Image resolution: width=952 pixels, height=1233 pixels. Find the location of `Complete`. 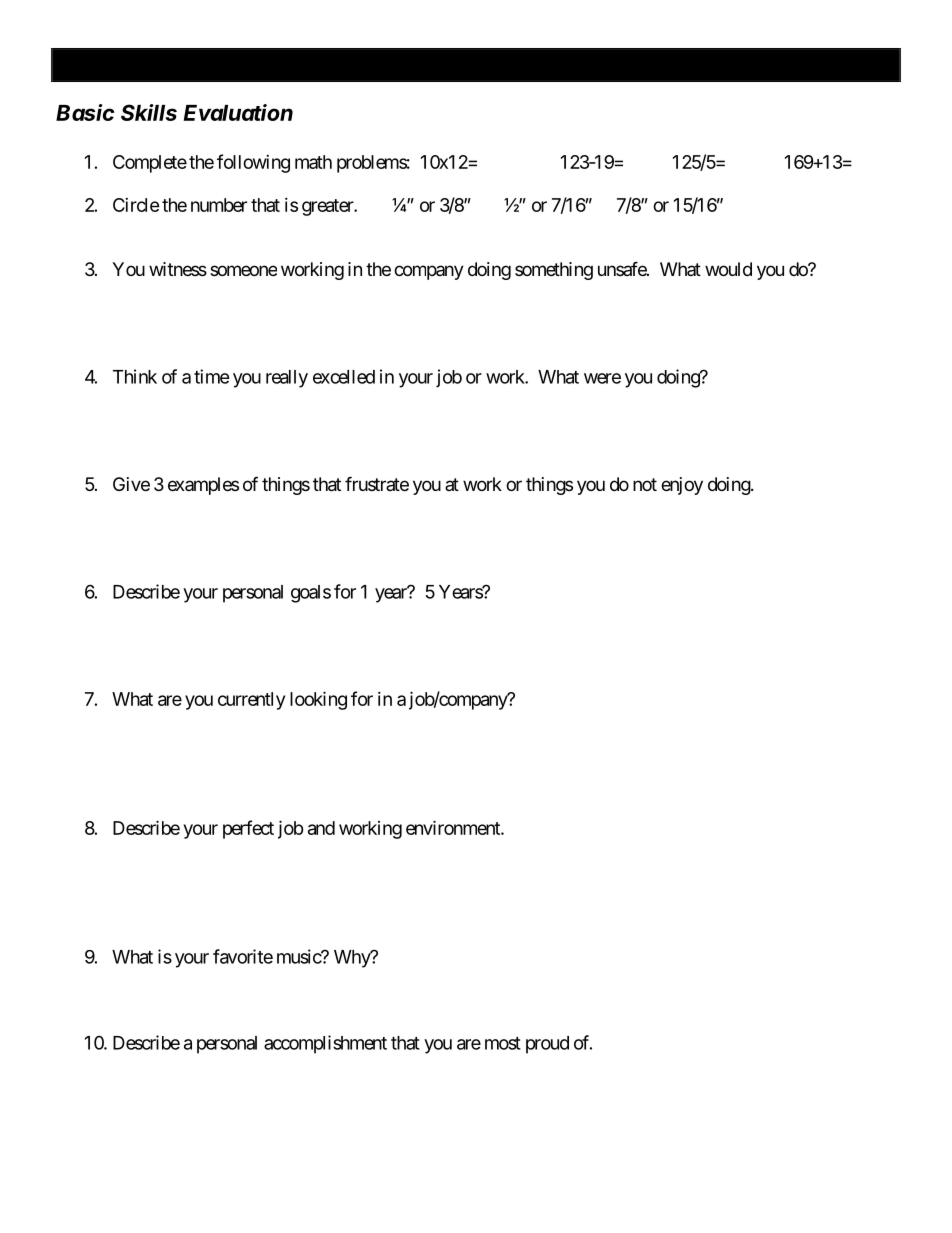

Complete is located at coordinates (150, 164).
